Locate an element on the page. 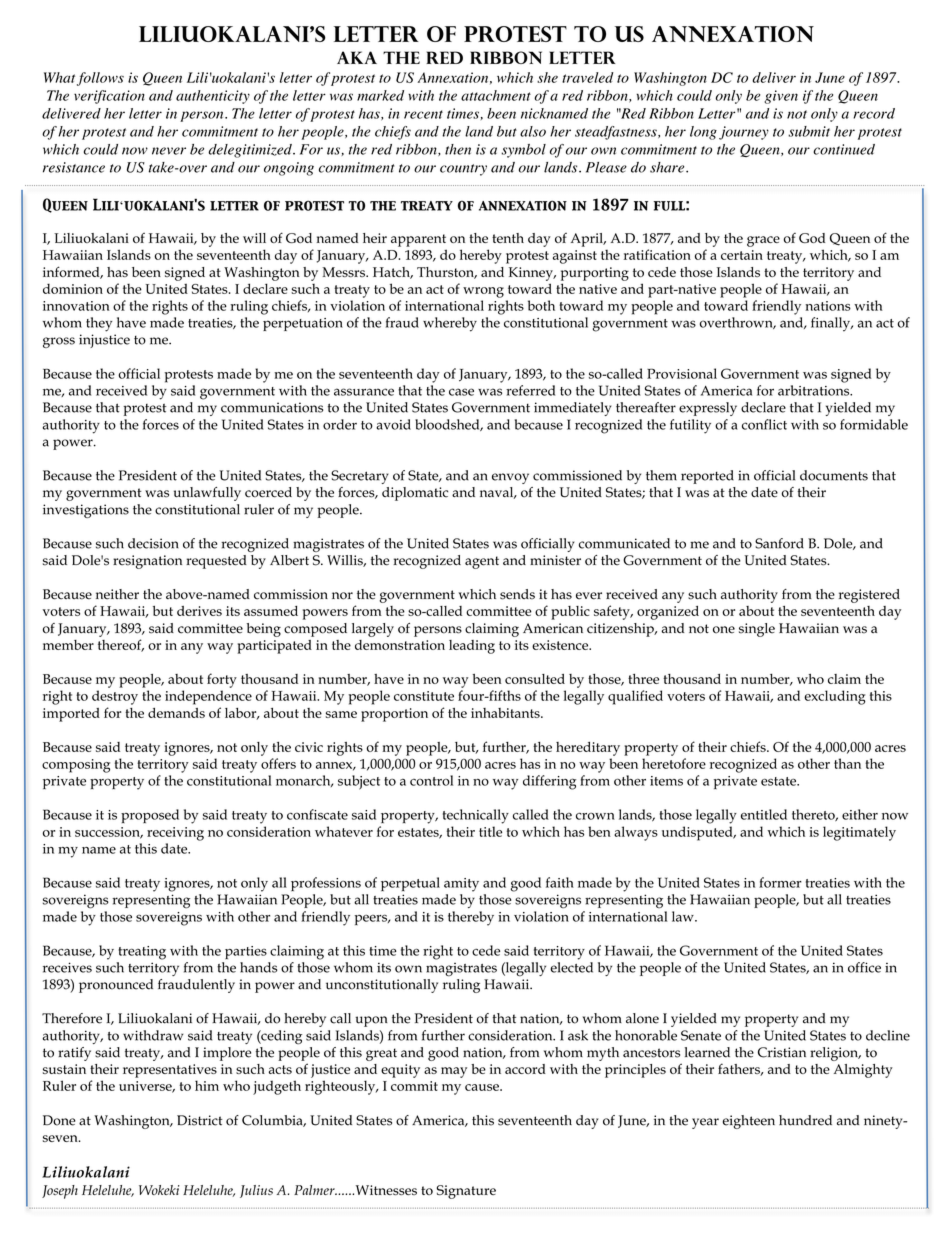 The height and width of the document is (1233, 952). they is located at coordinates (99, 324).
